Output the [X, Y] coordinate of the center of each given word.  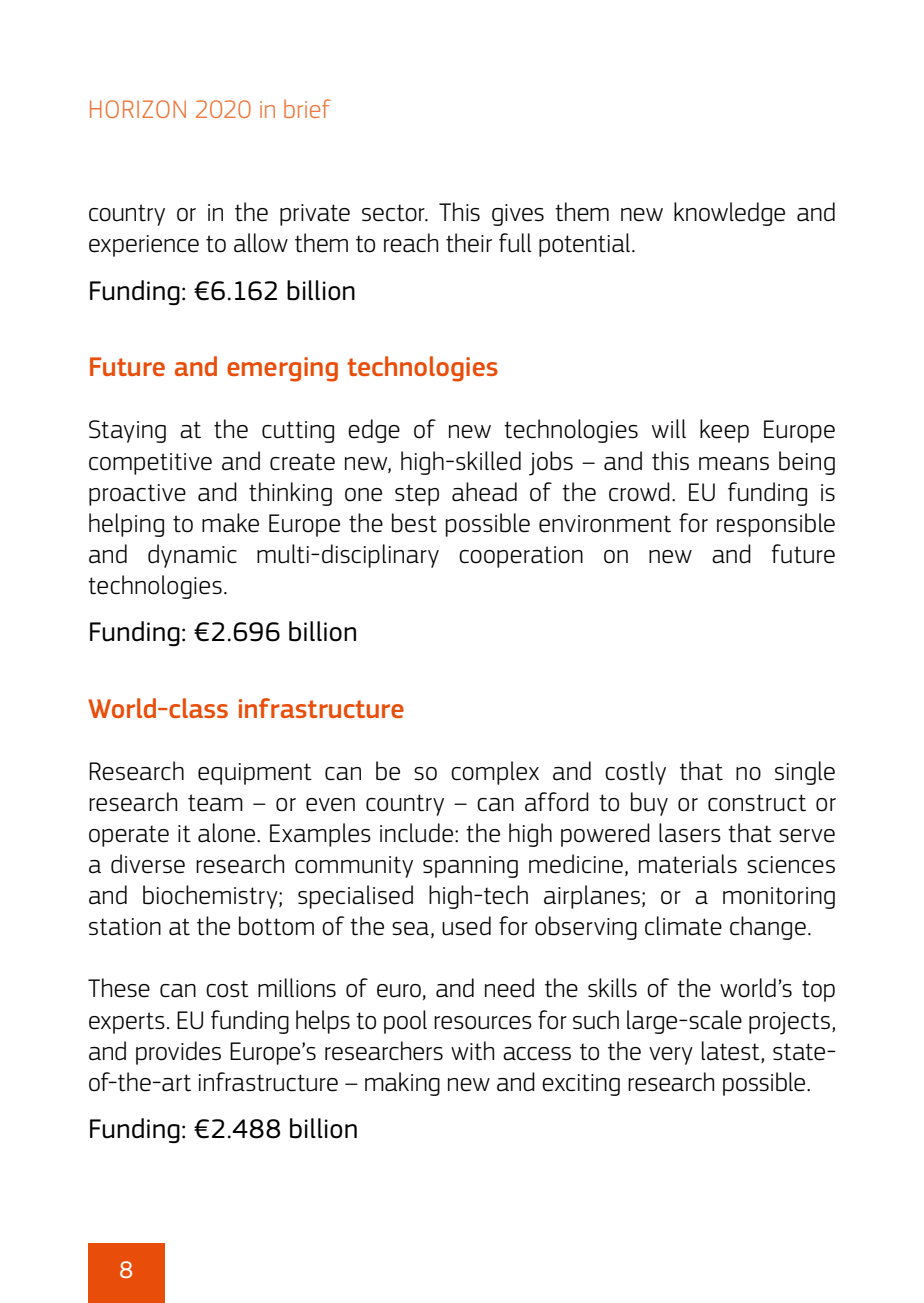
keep [724, 431]
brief [307, 108]
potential [584, 245]
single [805, 773]
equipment [255, 774]
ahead [484, 492]
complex [495, 773]
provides [178, 1053]
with [472, 1051]
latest [732, 1051]
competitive [150, 464]
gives [518, 215]
